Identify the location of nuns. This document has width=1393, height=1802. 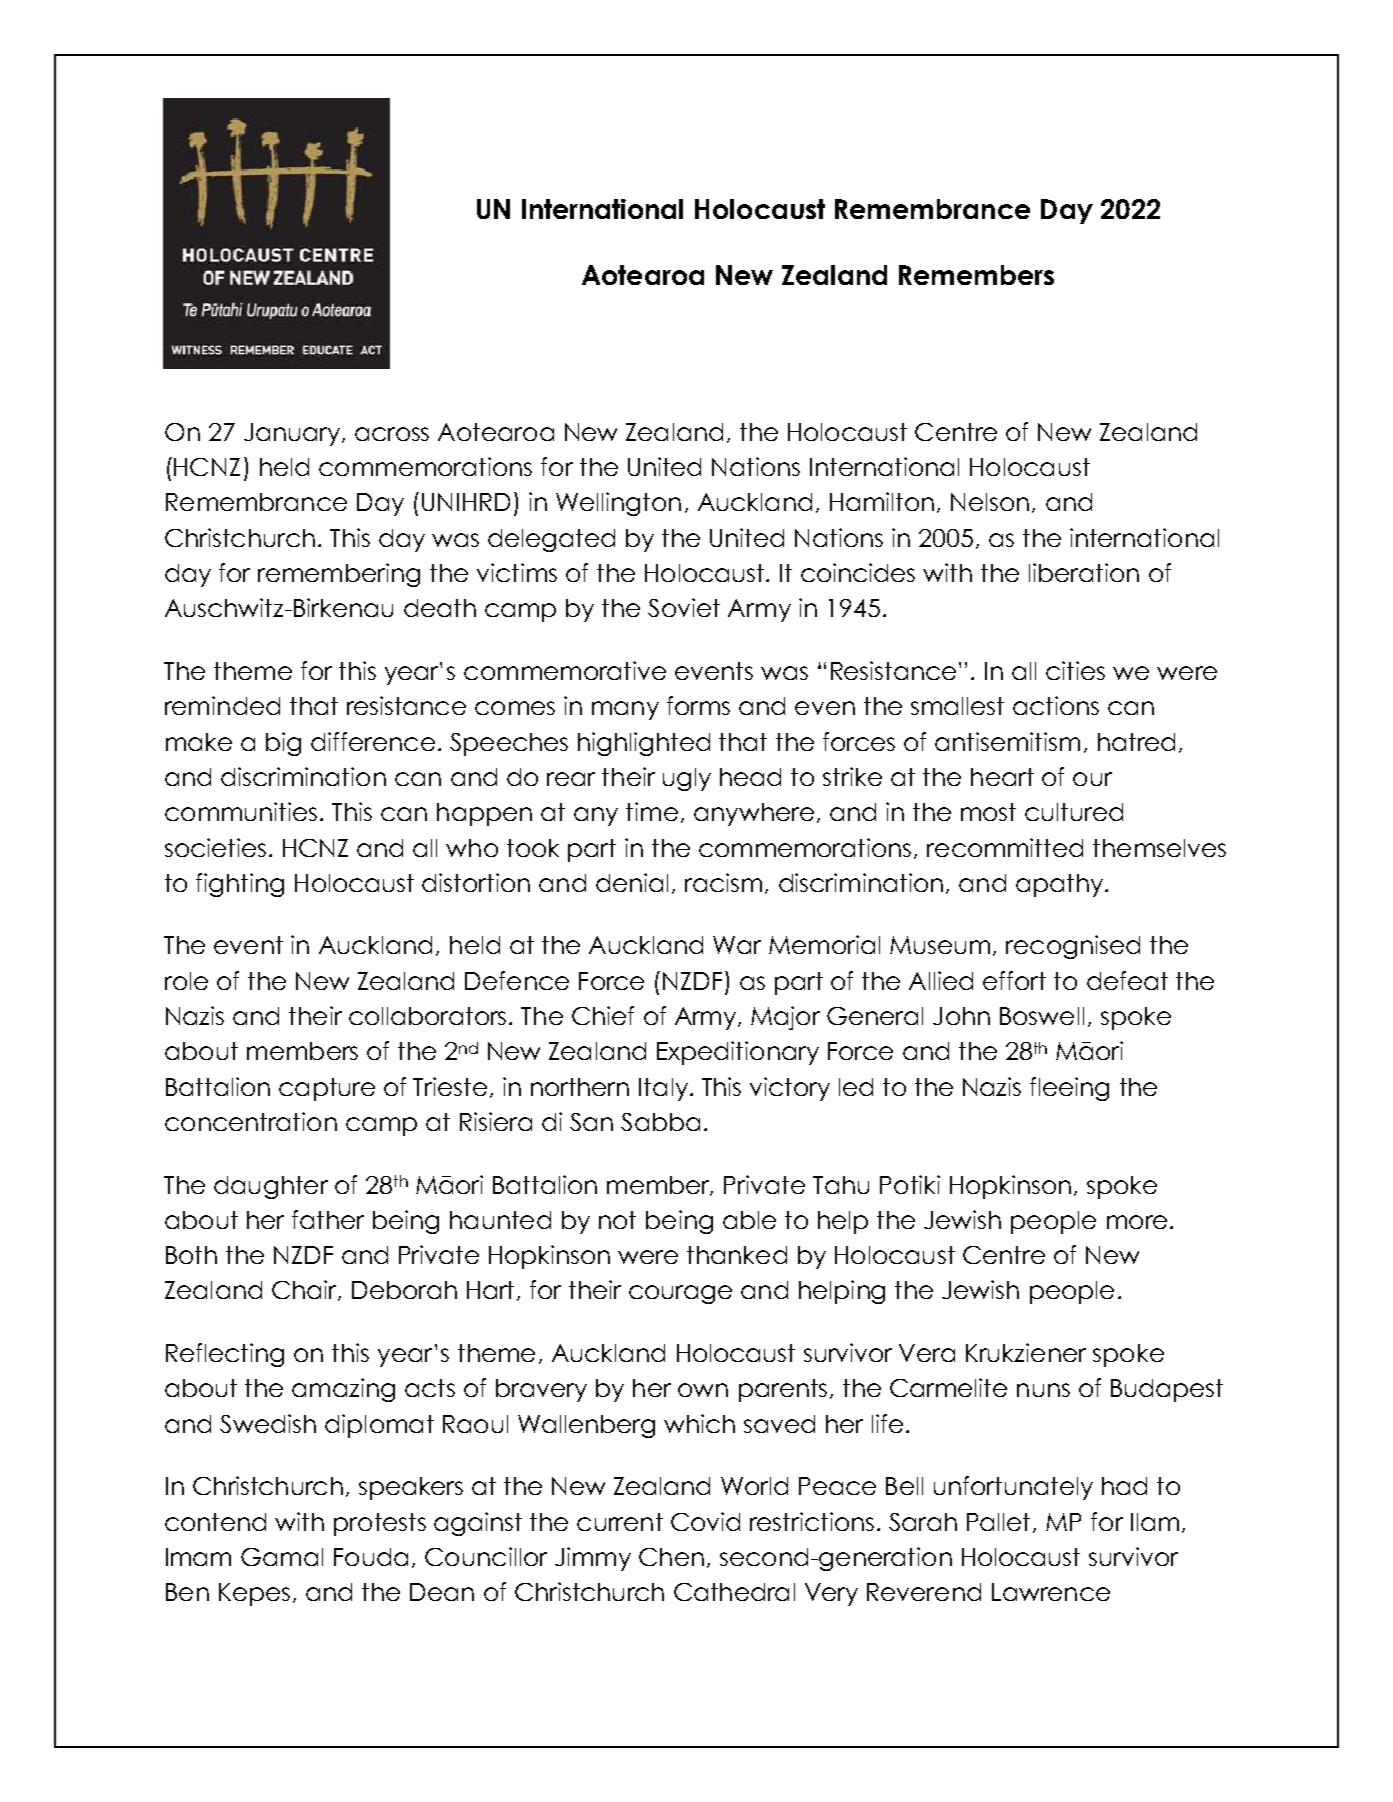
(1043, 1390).
